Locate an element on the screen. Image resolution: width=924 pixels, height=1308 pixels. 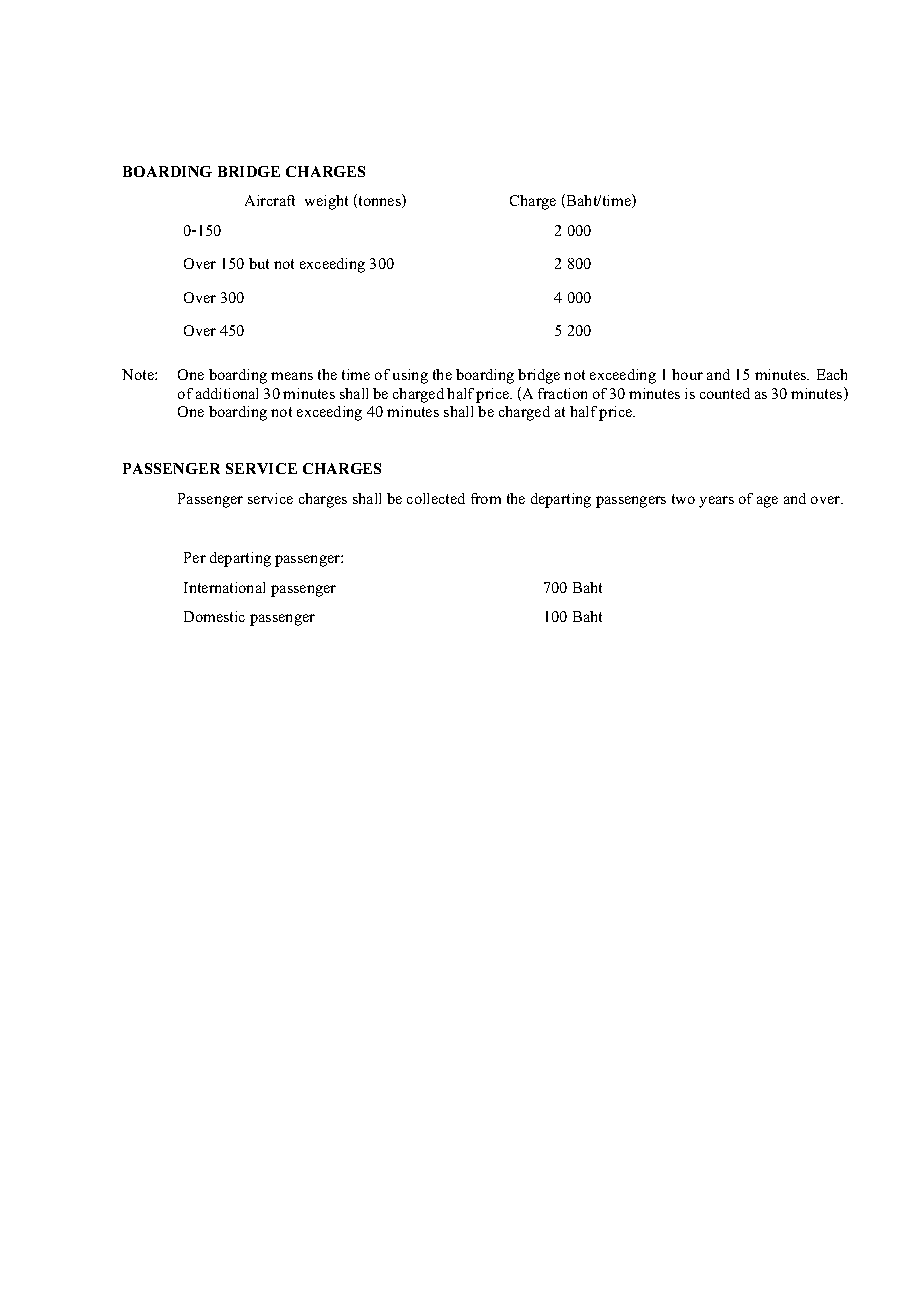
Aircraft is located at coordinates (270, 200).
